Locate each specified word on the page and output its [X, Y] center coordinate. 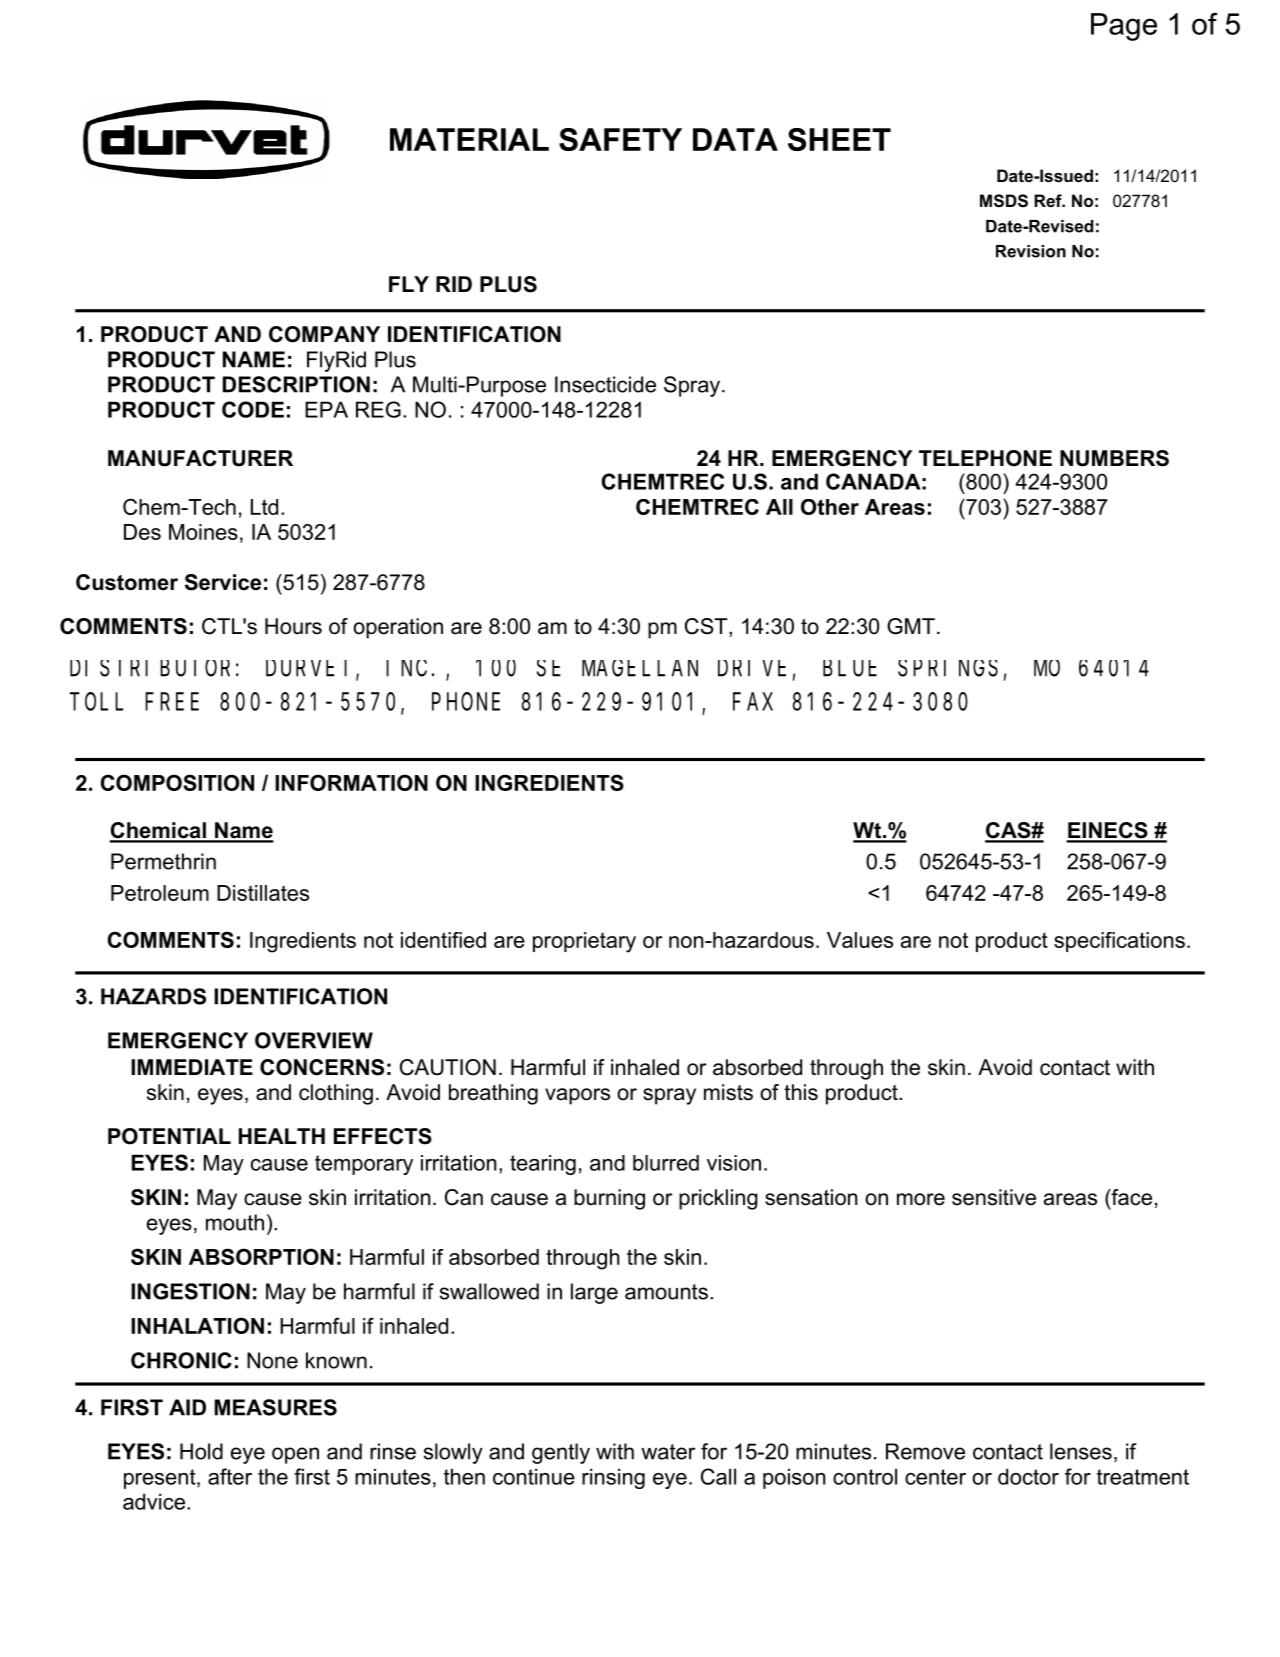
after [230, 1476]
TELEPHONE [985, 458]
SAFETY [620, 139]
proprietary [584, 942]
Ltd [264, 507]
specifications [1119, 942]
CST [707, 627]
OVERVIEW [314, 1040]
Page [1124, 27]
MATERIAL [469, 139]
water [668, 1452]
